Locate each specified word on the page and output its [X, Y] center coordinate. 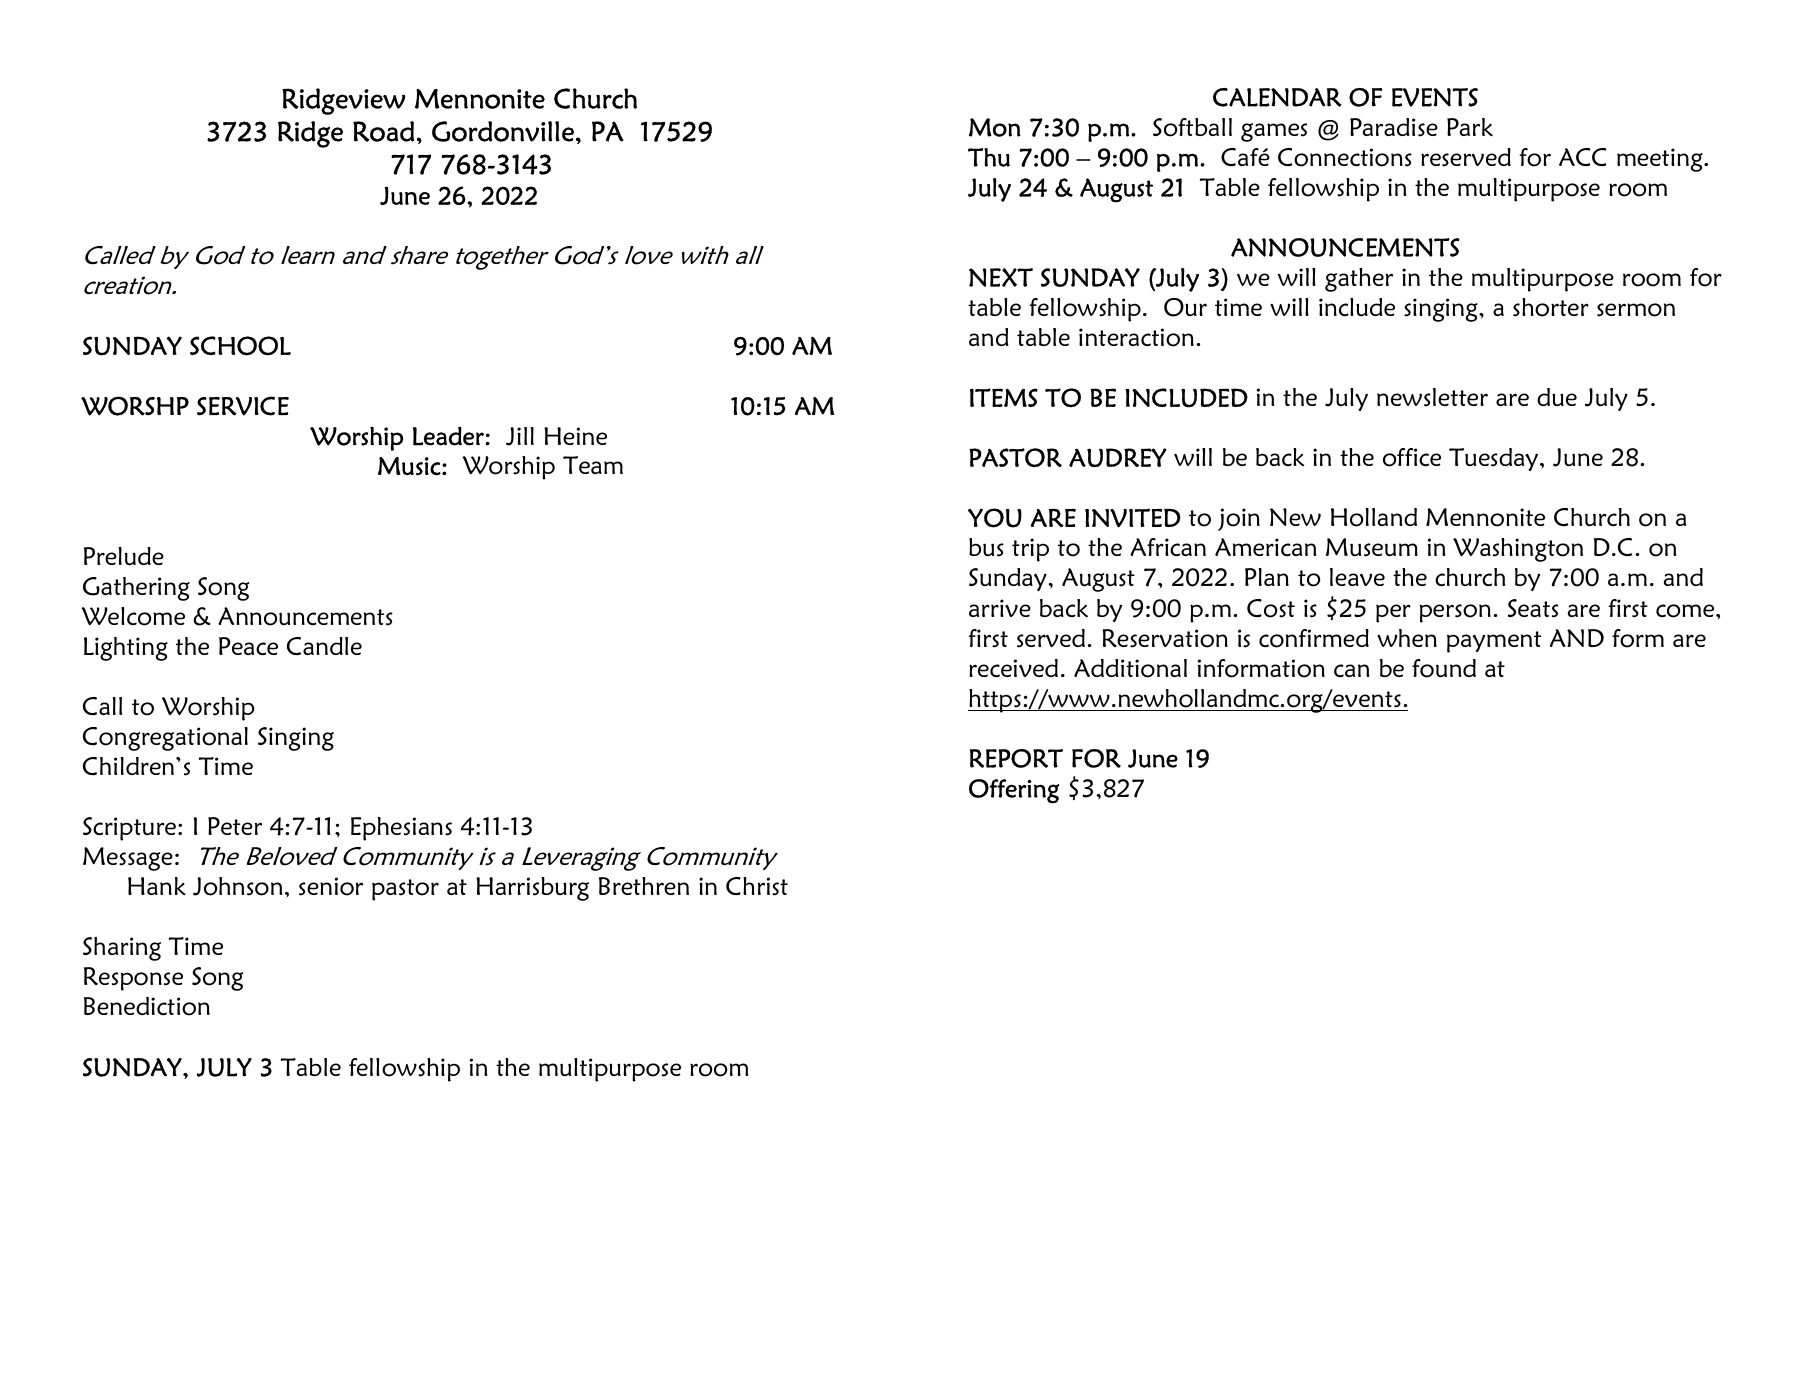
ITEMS [1004, 397]
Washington [1518, 550]
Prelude [124, 556]
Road [385, 131]
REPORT [1016, 758]
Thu [989, 157]
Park [1470, 127]
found [1444, 668]
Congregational [165, 739]
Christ [757, 886]
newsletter [1432, 397]
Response [133, 979]
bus [986, 547]
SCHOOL [240, 346]
